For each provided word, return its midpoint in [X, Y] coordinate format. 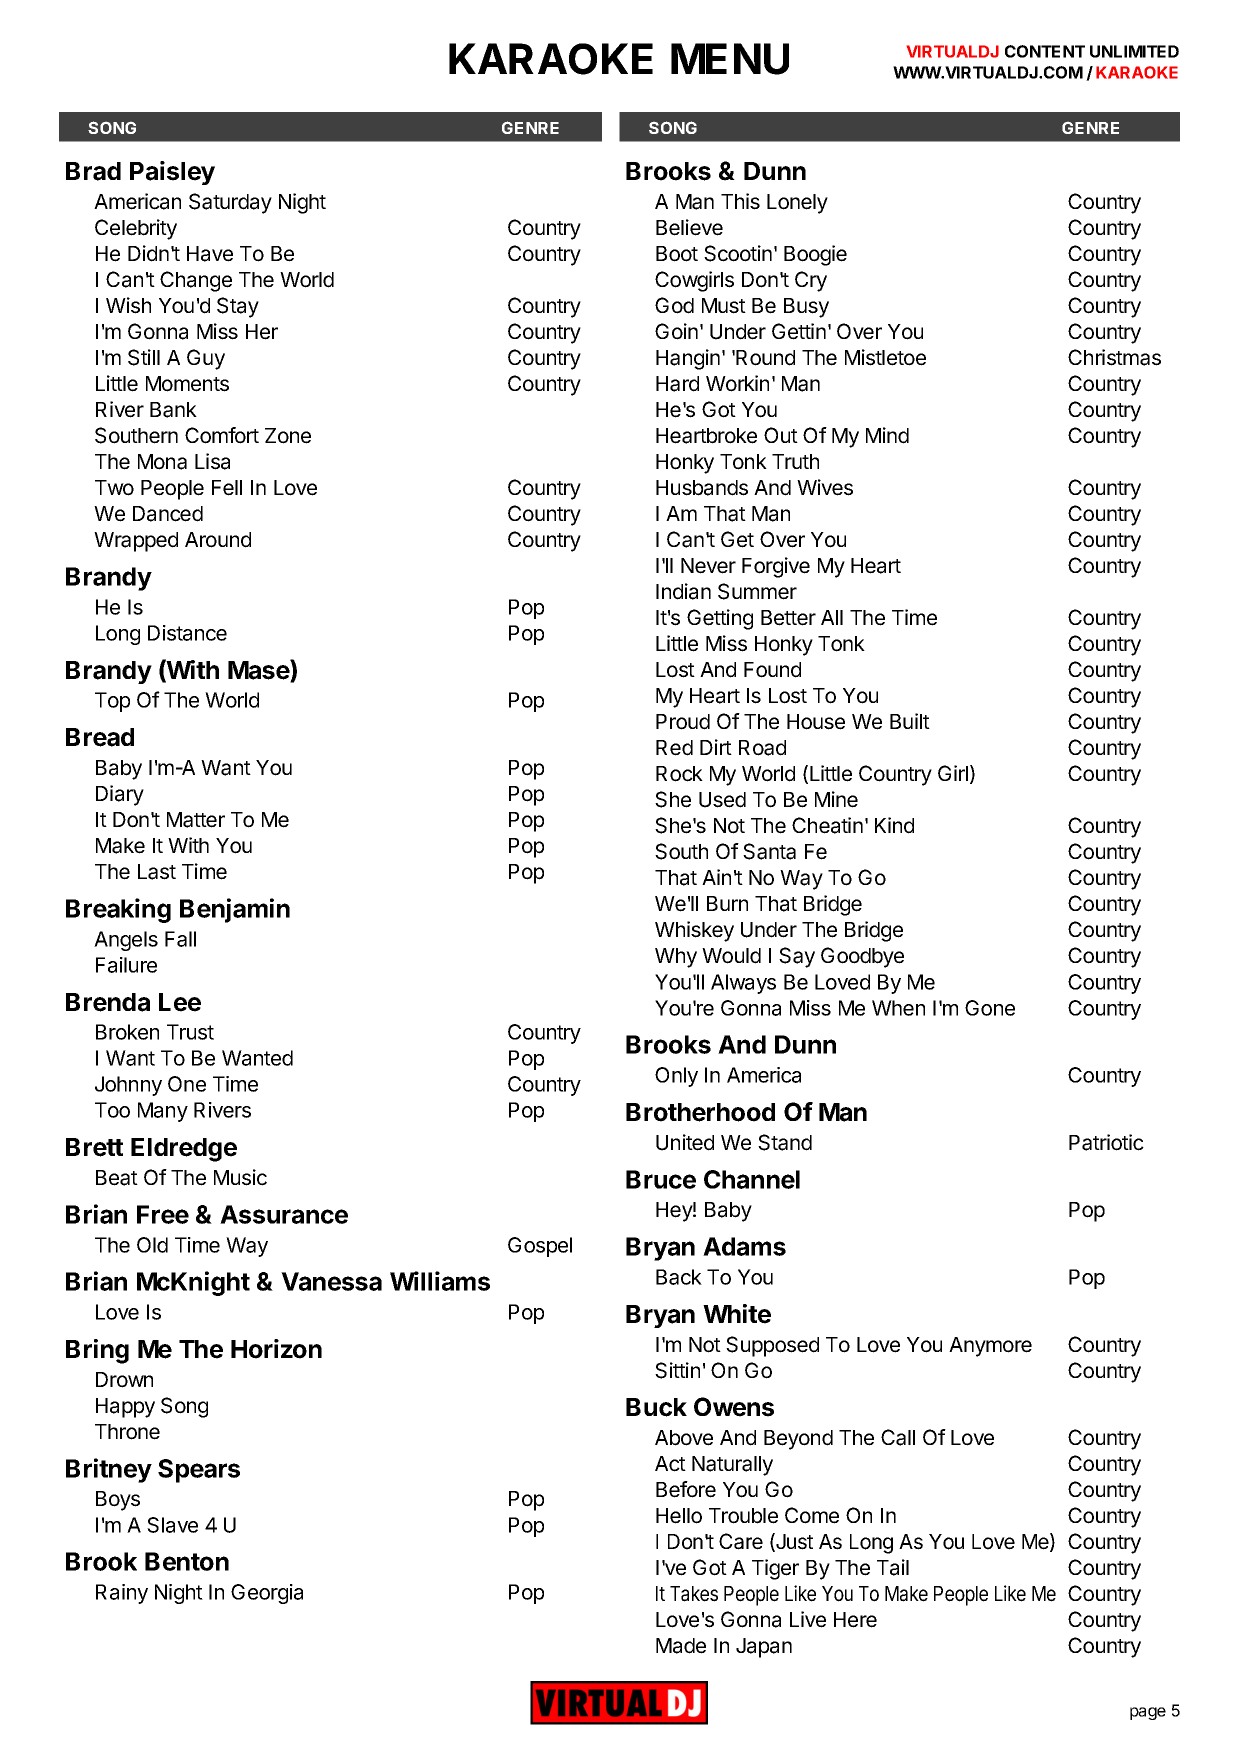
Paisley [172, 173]
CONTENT [1045, 51]
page [1148, 1713]
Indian [683, 591]
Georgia [267, 1594]
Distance [187, 633]
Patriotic [1106, 1142]
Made [681, 1646]
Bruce [661, 1179]
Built [910, 721]
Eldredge [184, 1150]
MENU [730, 59]
